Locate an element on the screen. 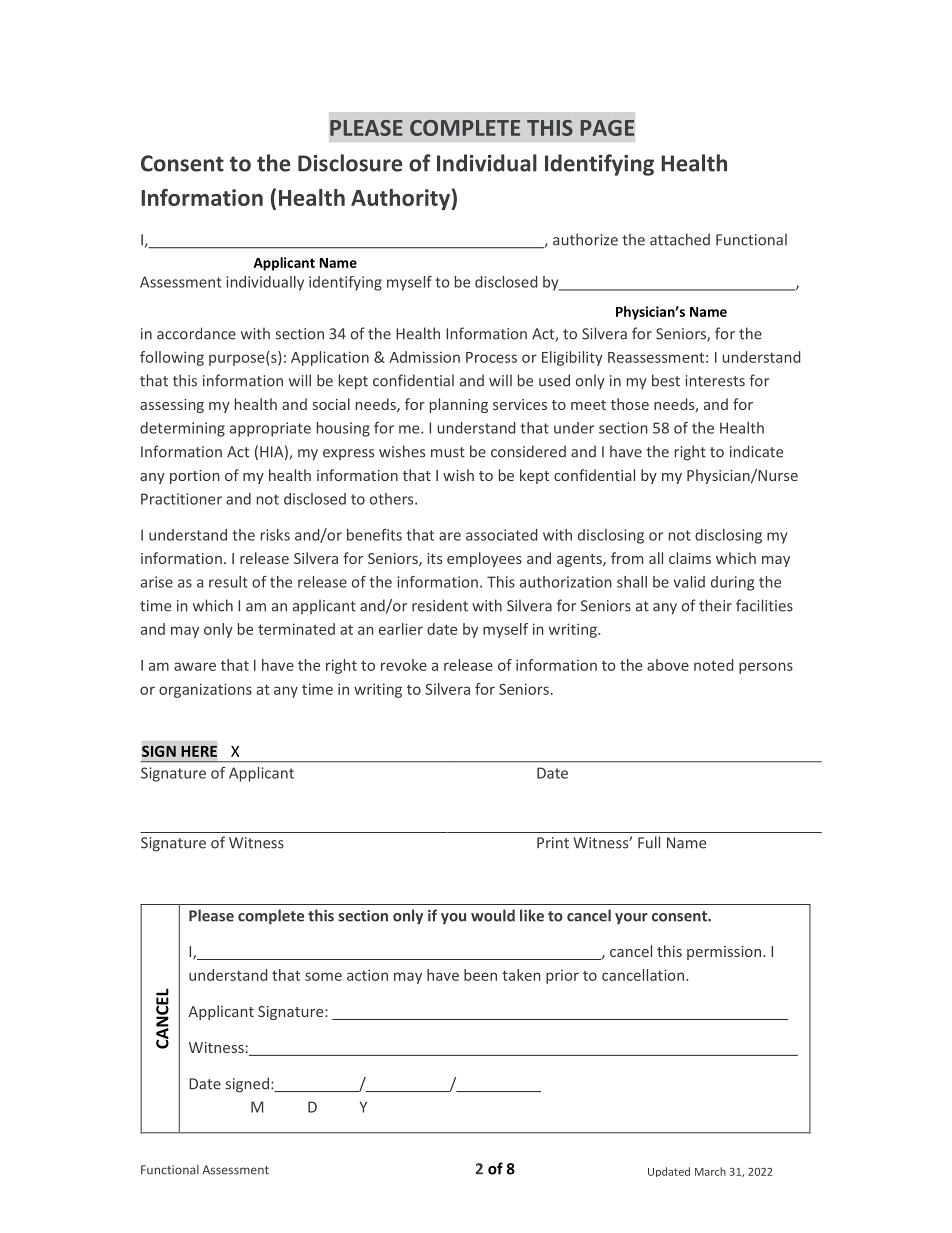 This screenshot has width=952, height=1233. Disclosure is located at coordinates (350, 163).
